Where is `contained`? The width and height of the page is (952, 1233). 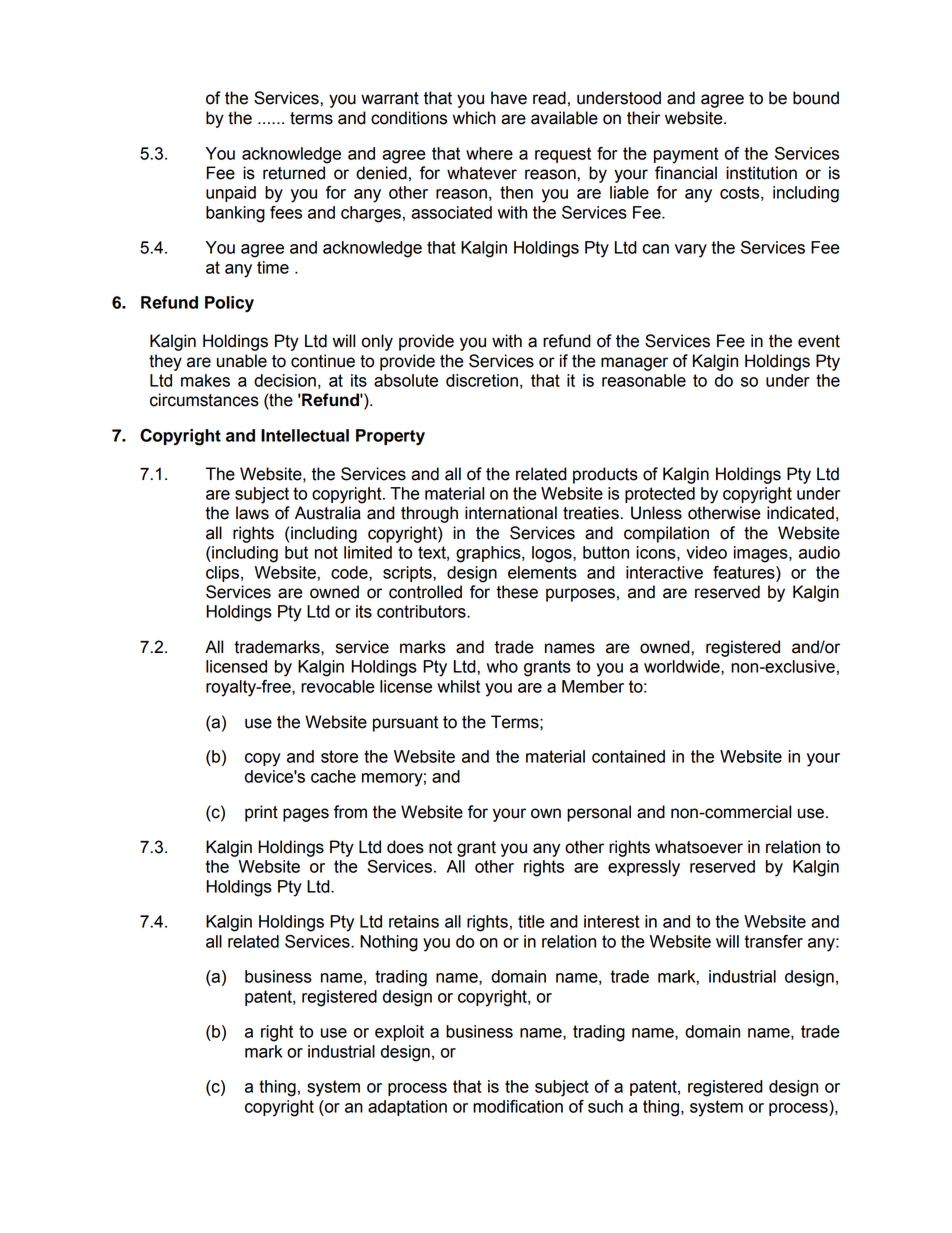
contained is located at coordinates (628, 756).
